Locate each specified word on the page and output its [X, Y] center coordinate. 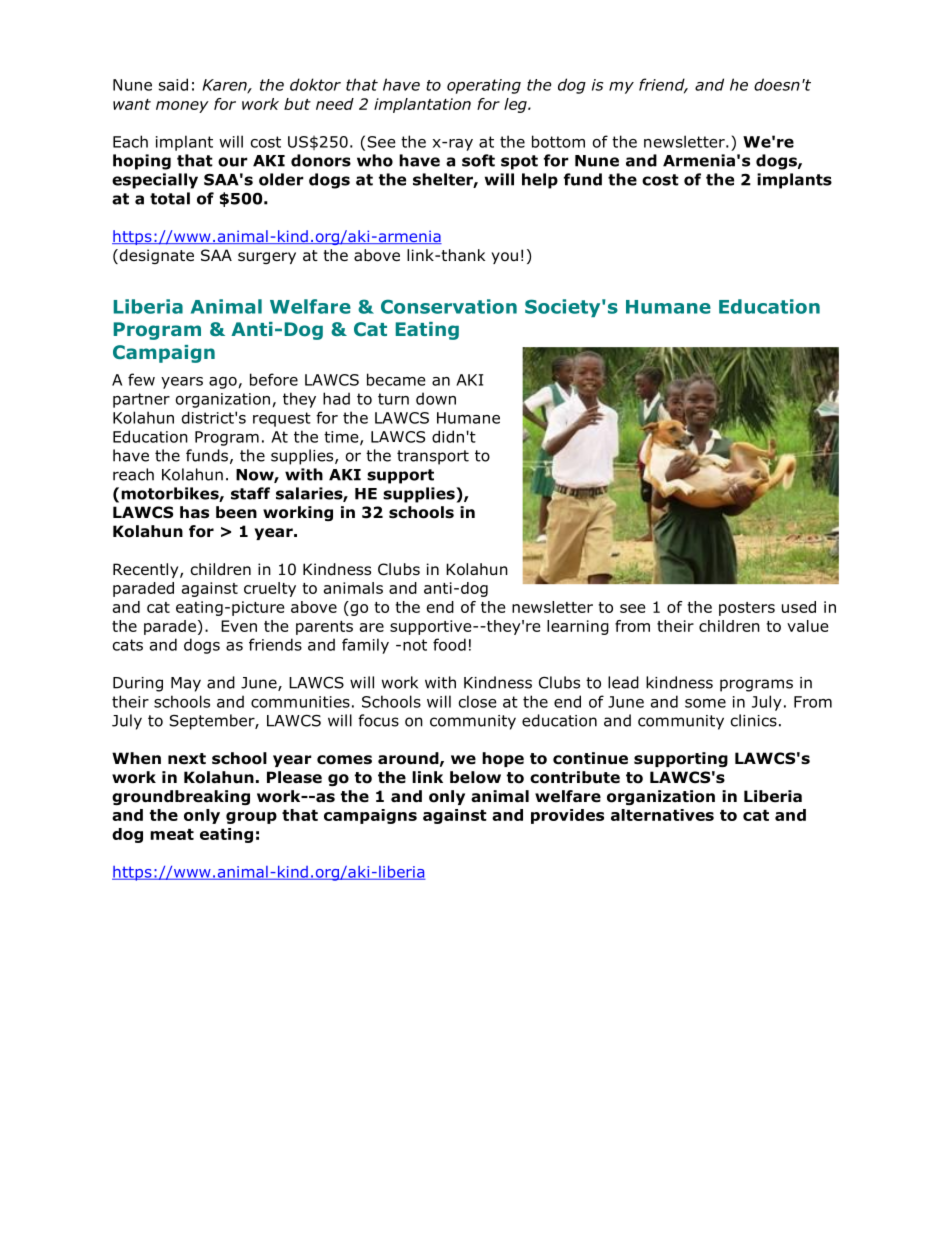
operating [484, 86]
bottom [558, 141]
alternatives [662, 815]
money [182, 107]
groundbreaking [181, 797]
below [475, 777]
